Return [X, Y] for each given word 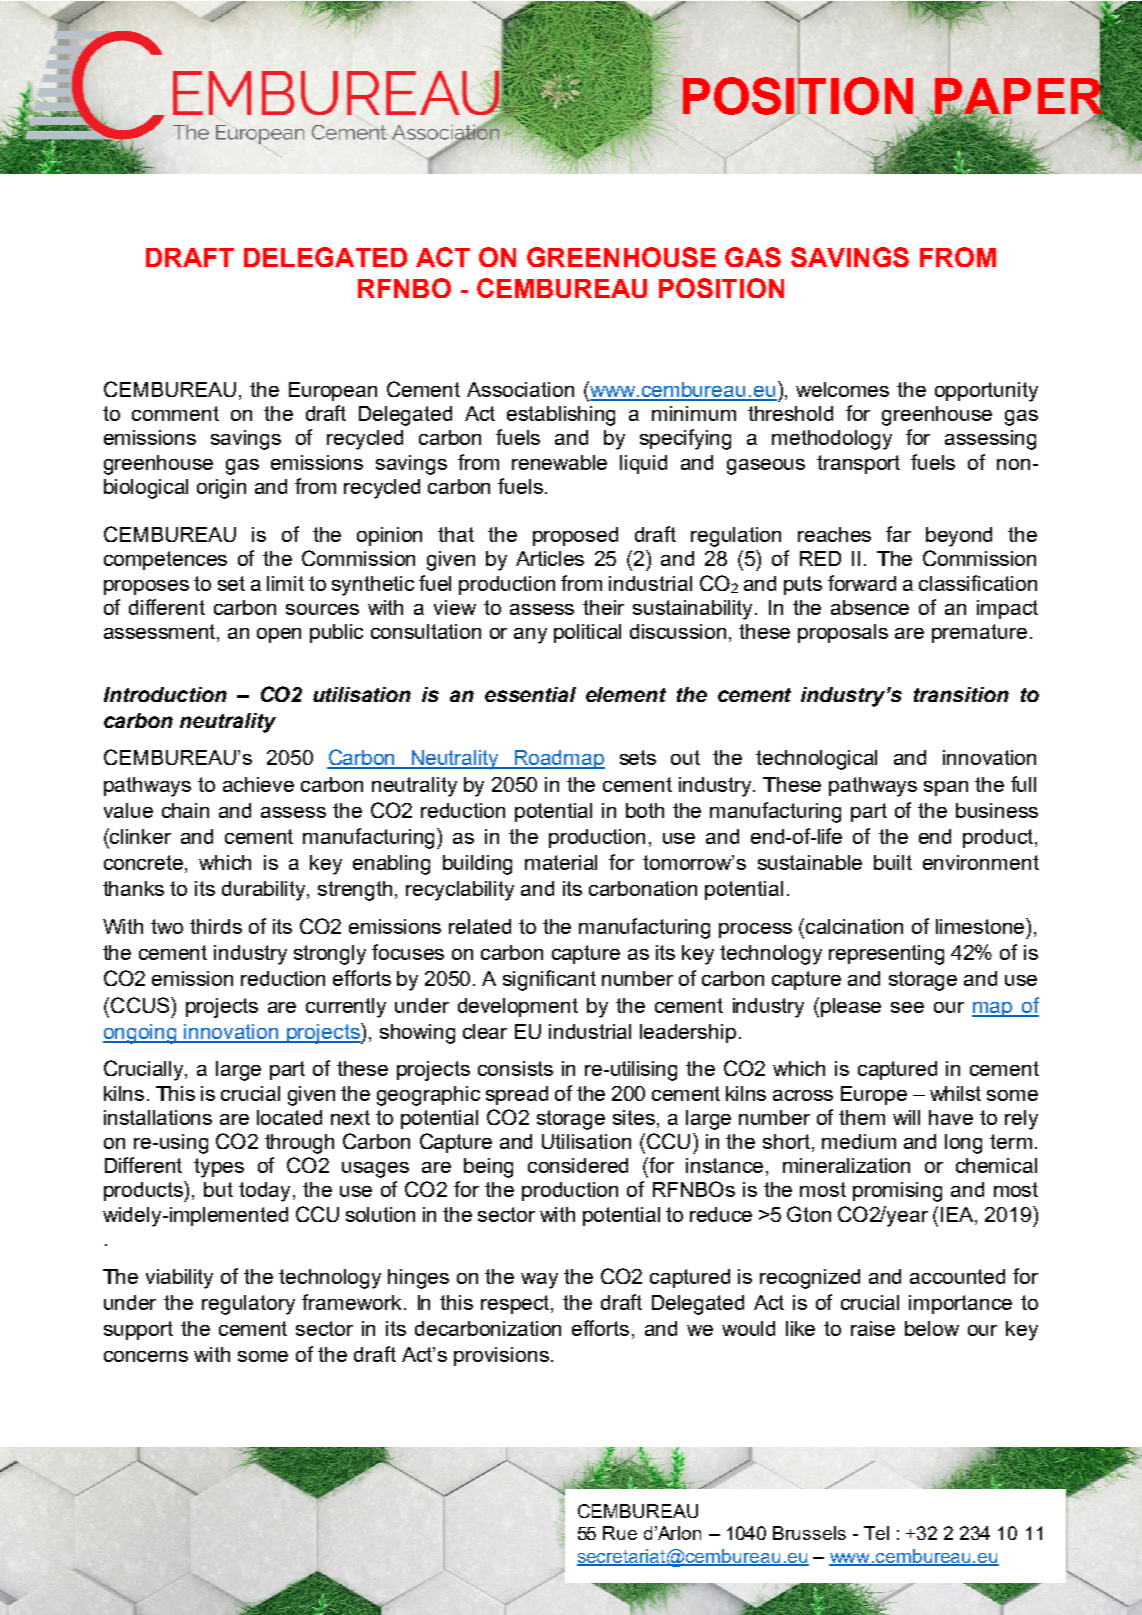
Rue [620, 1533]
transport [858, 464]
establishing [561, 416]
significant [549, 980]
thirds [216, 926]
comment [175, 413]
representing [886, 955]
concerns [146, 1356]
